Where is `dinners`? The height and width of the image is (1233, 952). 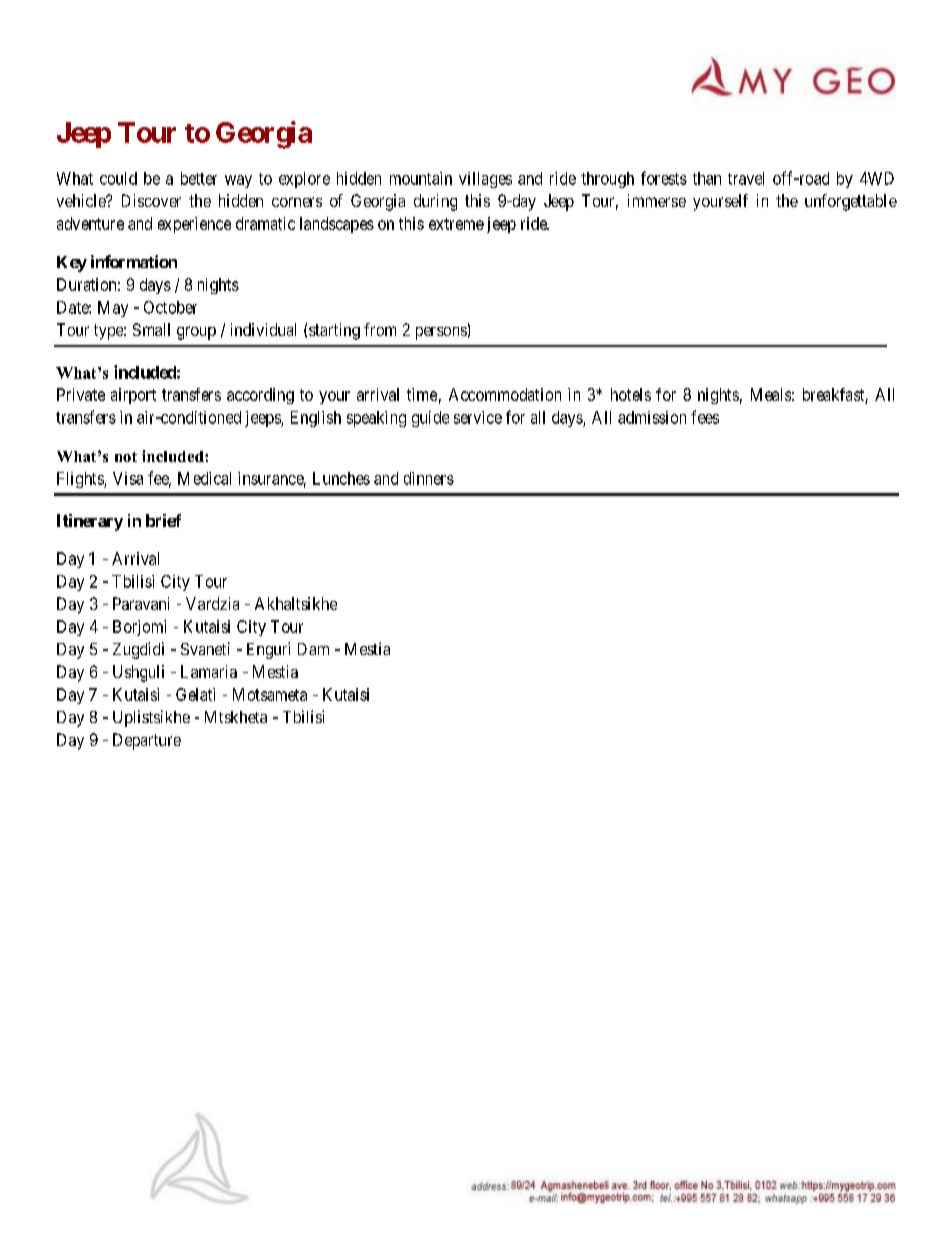
dinners is located at coordinates (429, 478).
